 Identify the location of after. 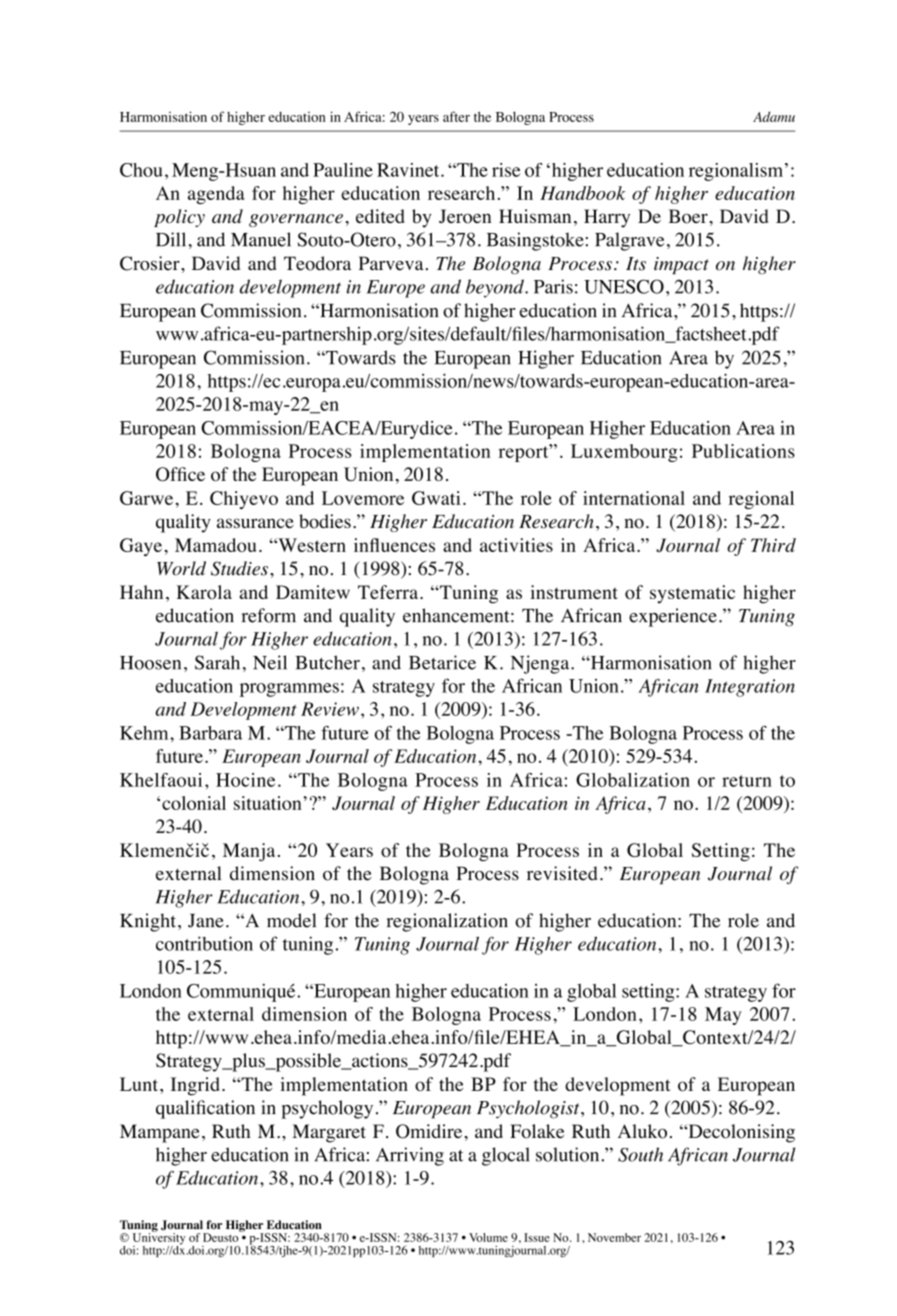
(456, 116).
